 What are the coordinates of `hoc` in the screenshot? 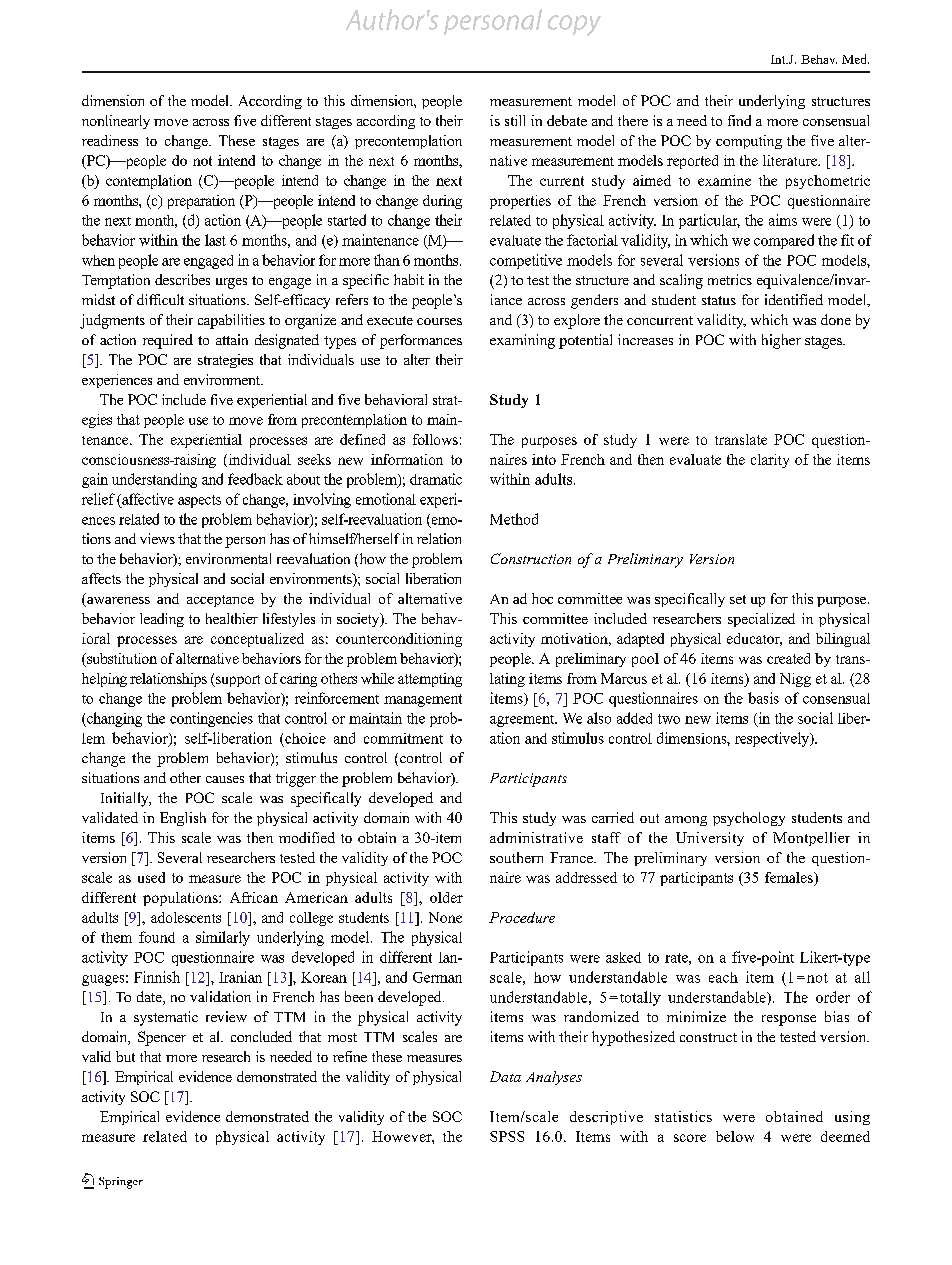 It's located at (542, 598).
